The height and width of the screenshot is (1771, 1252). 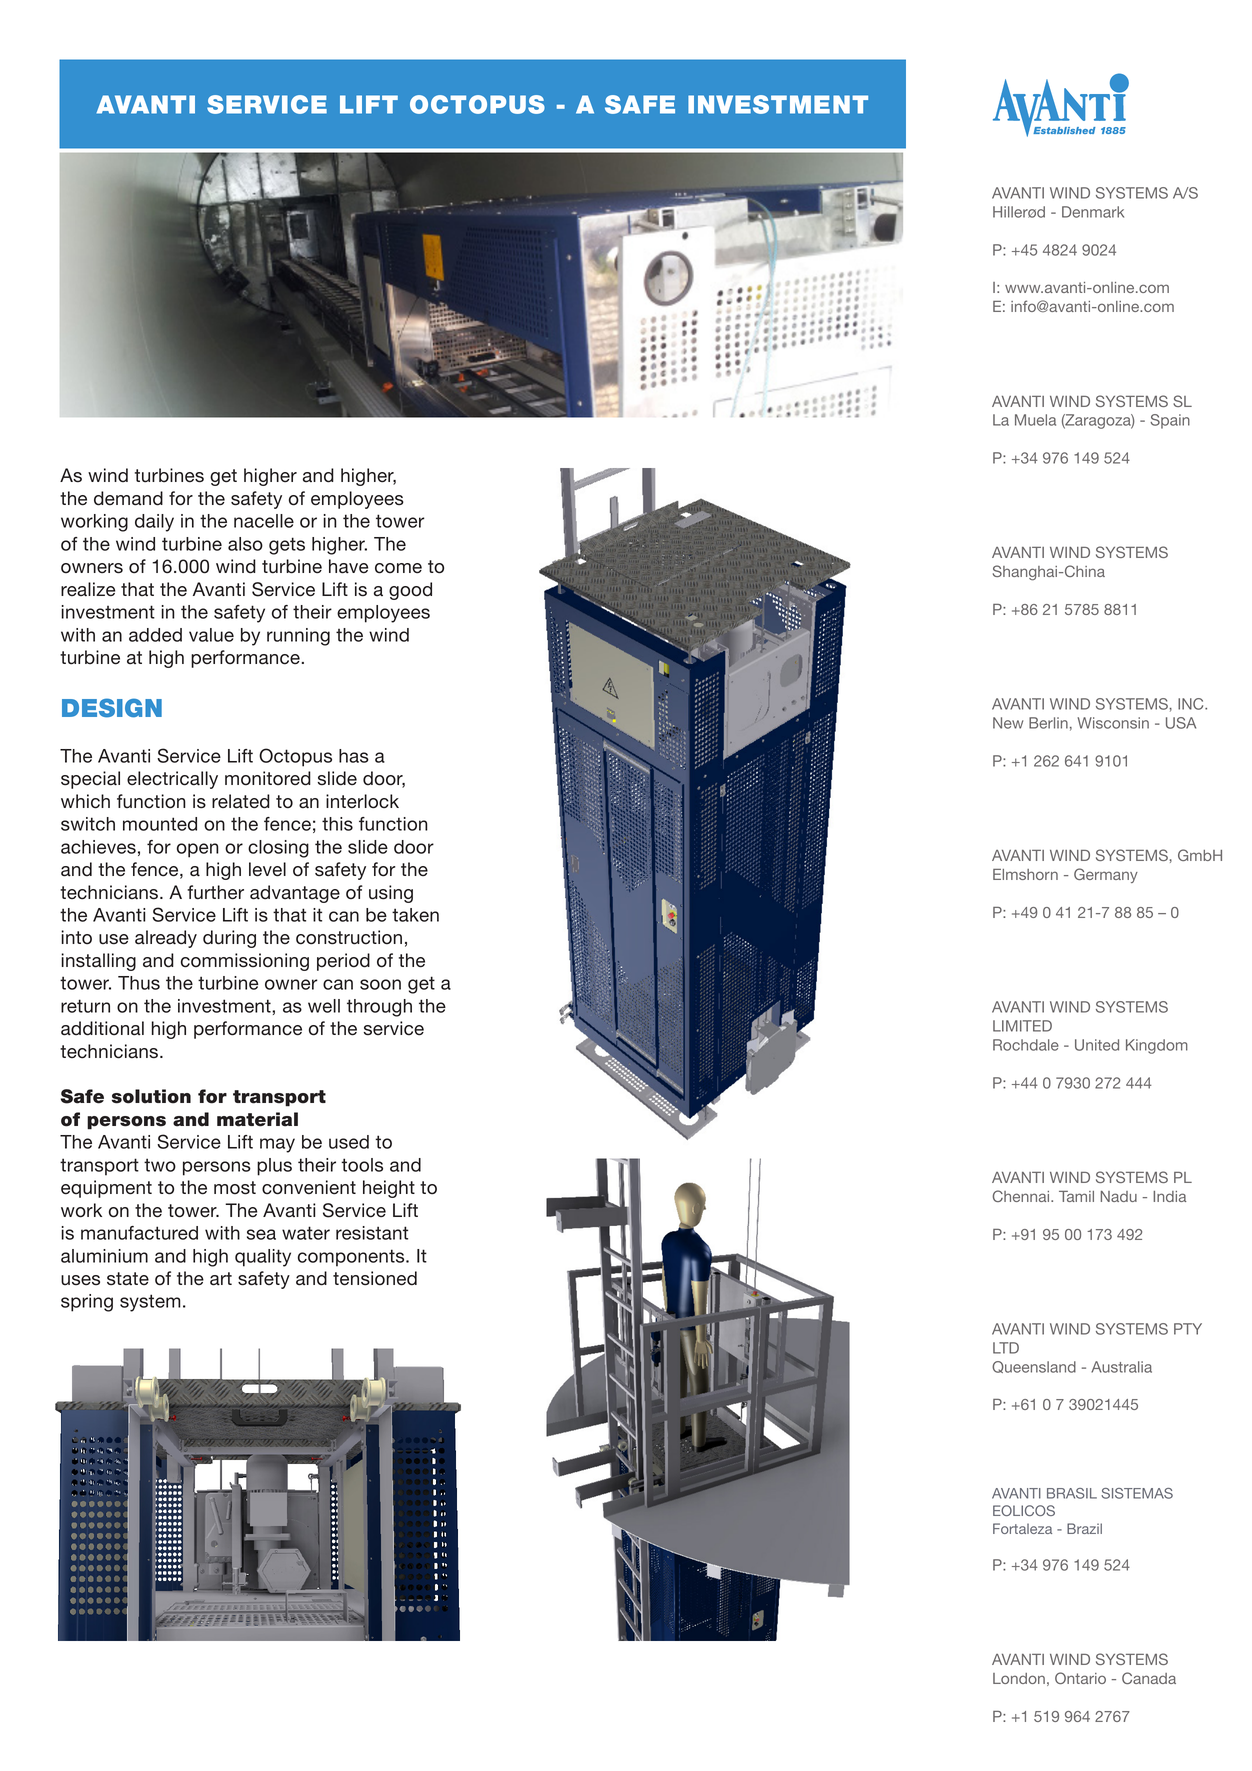 What do you see at coordinates (1048, 723) in the screenshot?
I see `Berlin` at bounding box center [1048, 723].
